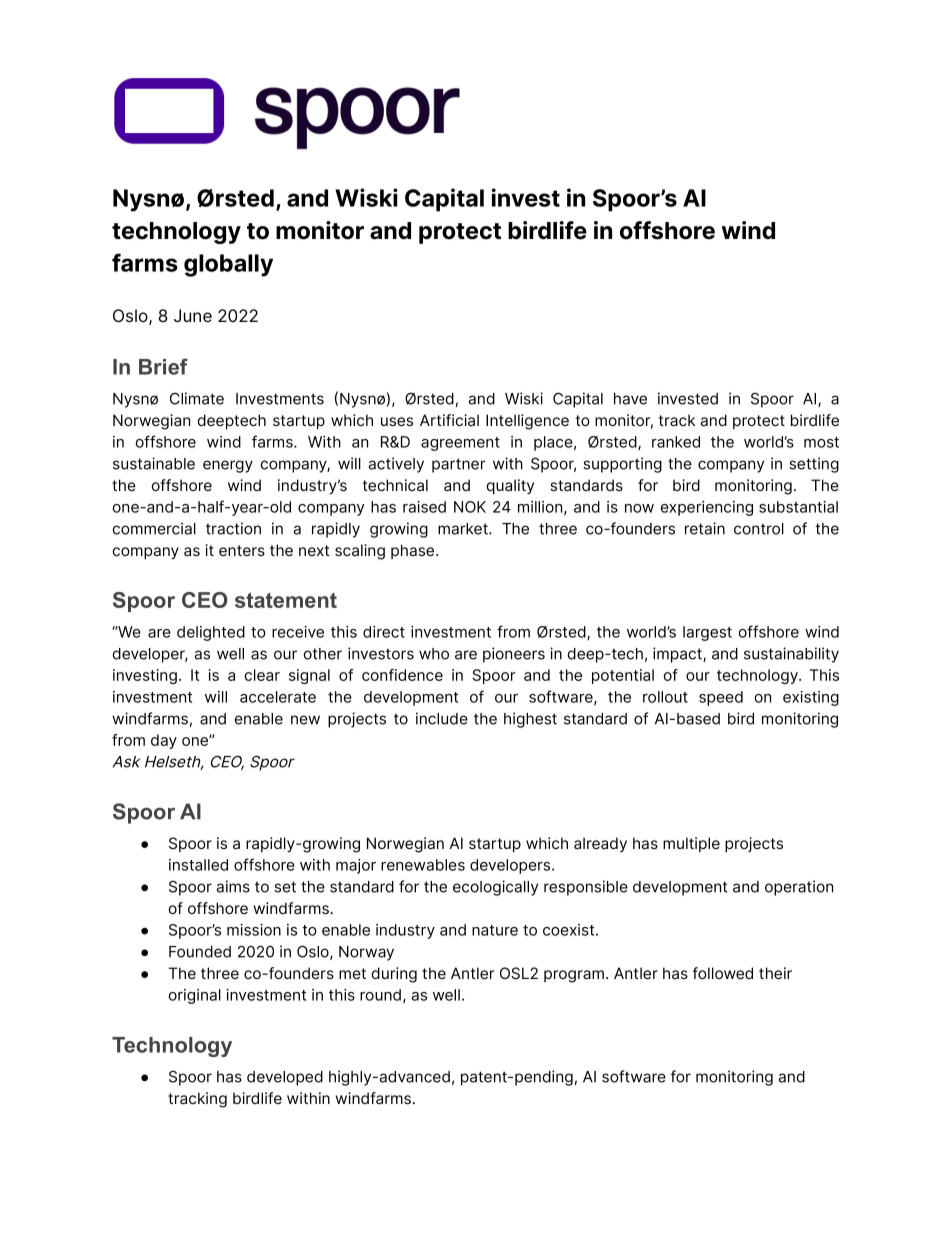 The width and height of the image is (952, 1233). Describe the element at coordinates (285, 1078) in the image. I see `developed` at that location.
